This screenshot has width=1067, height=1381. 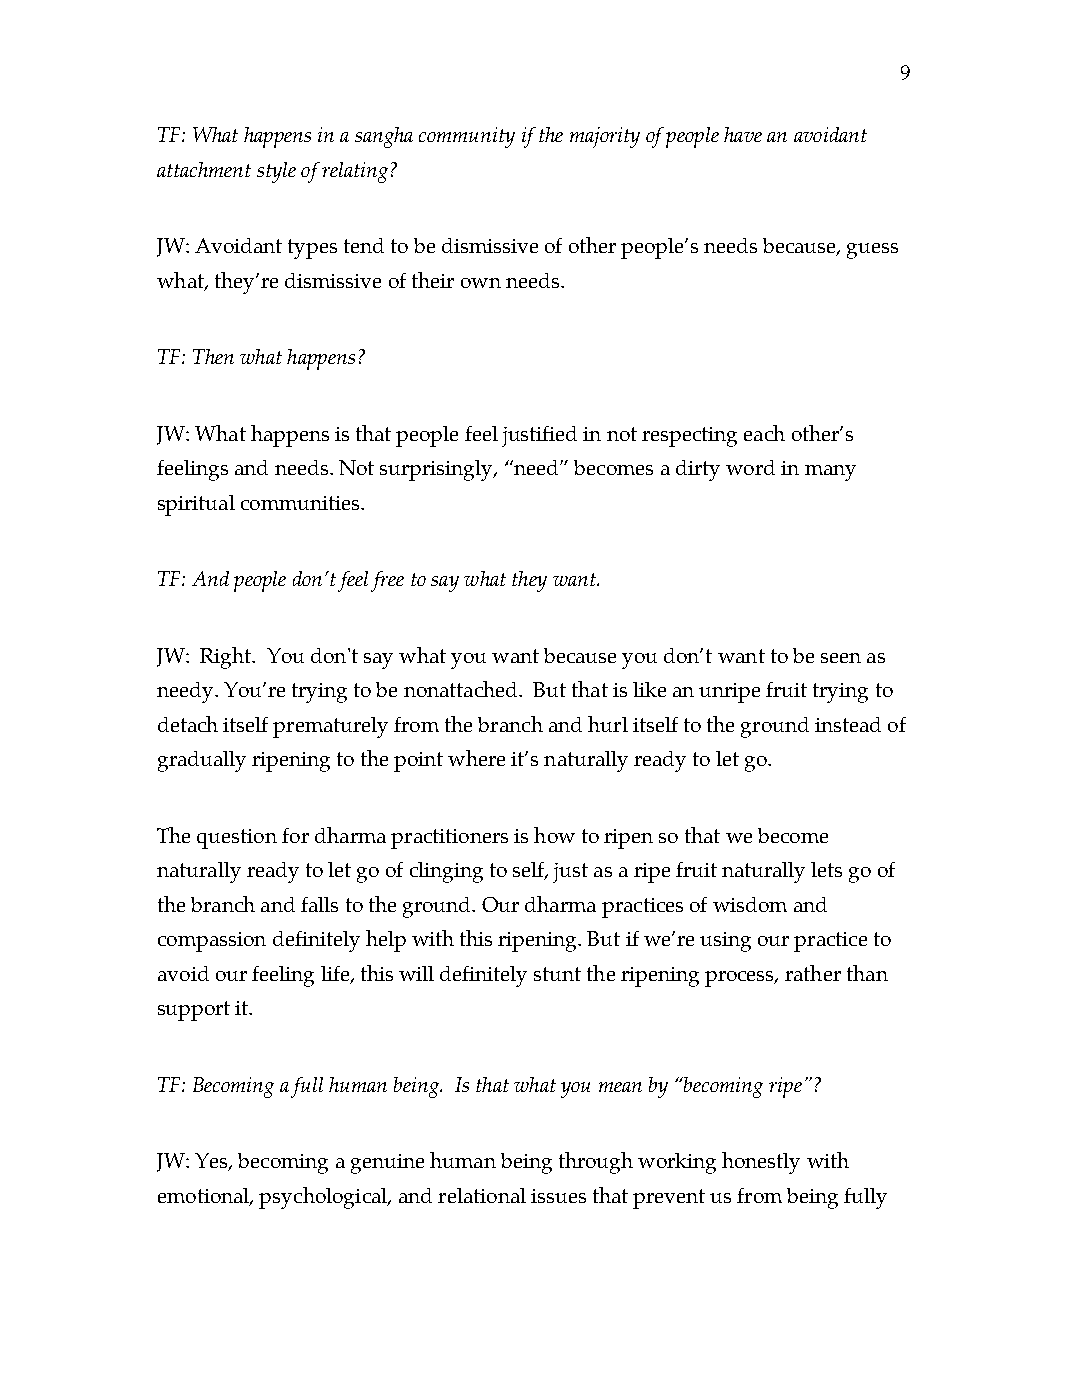 What do you see at coordinates (276, 172) in the screenshot?
I see `style` at bounding box center [276, 172].
